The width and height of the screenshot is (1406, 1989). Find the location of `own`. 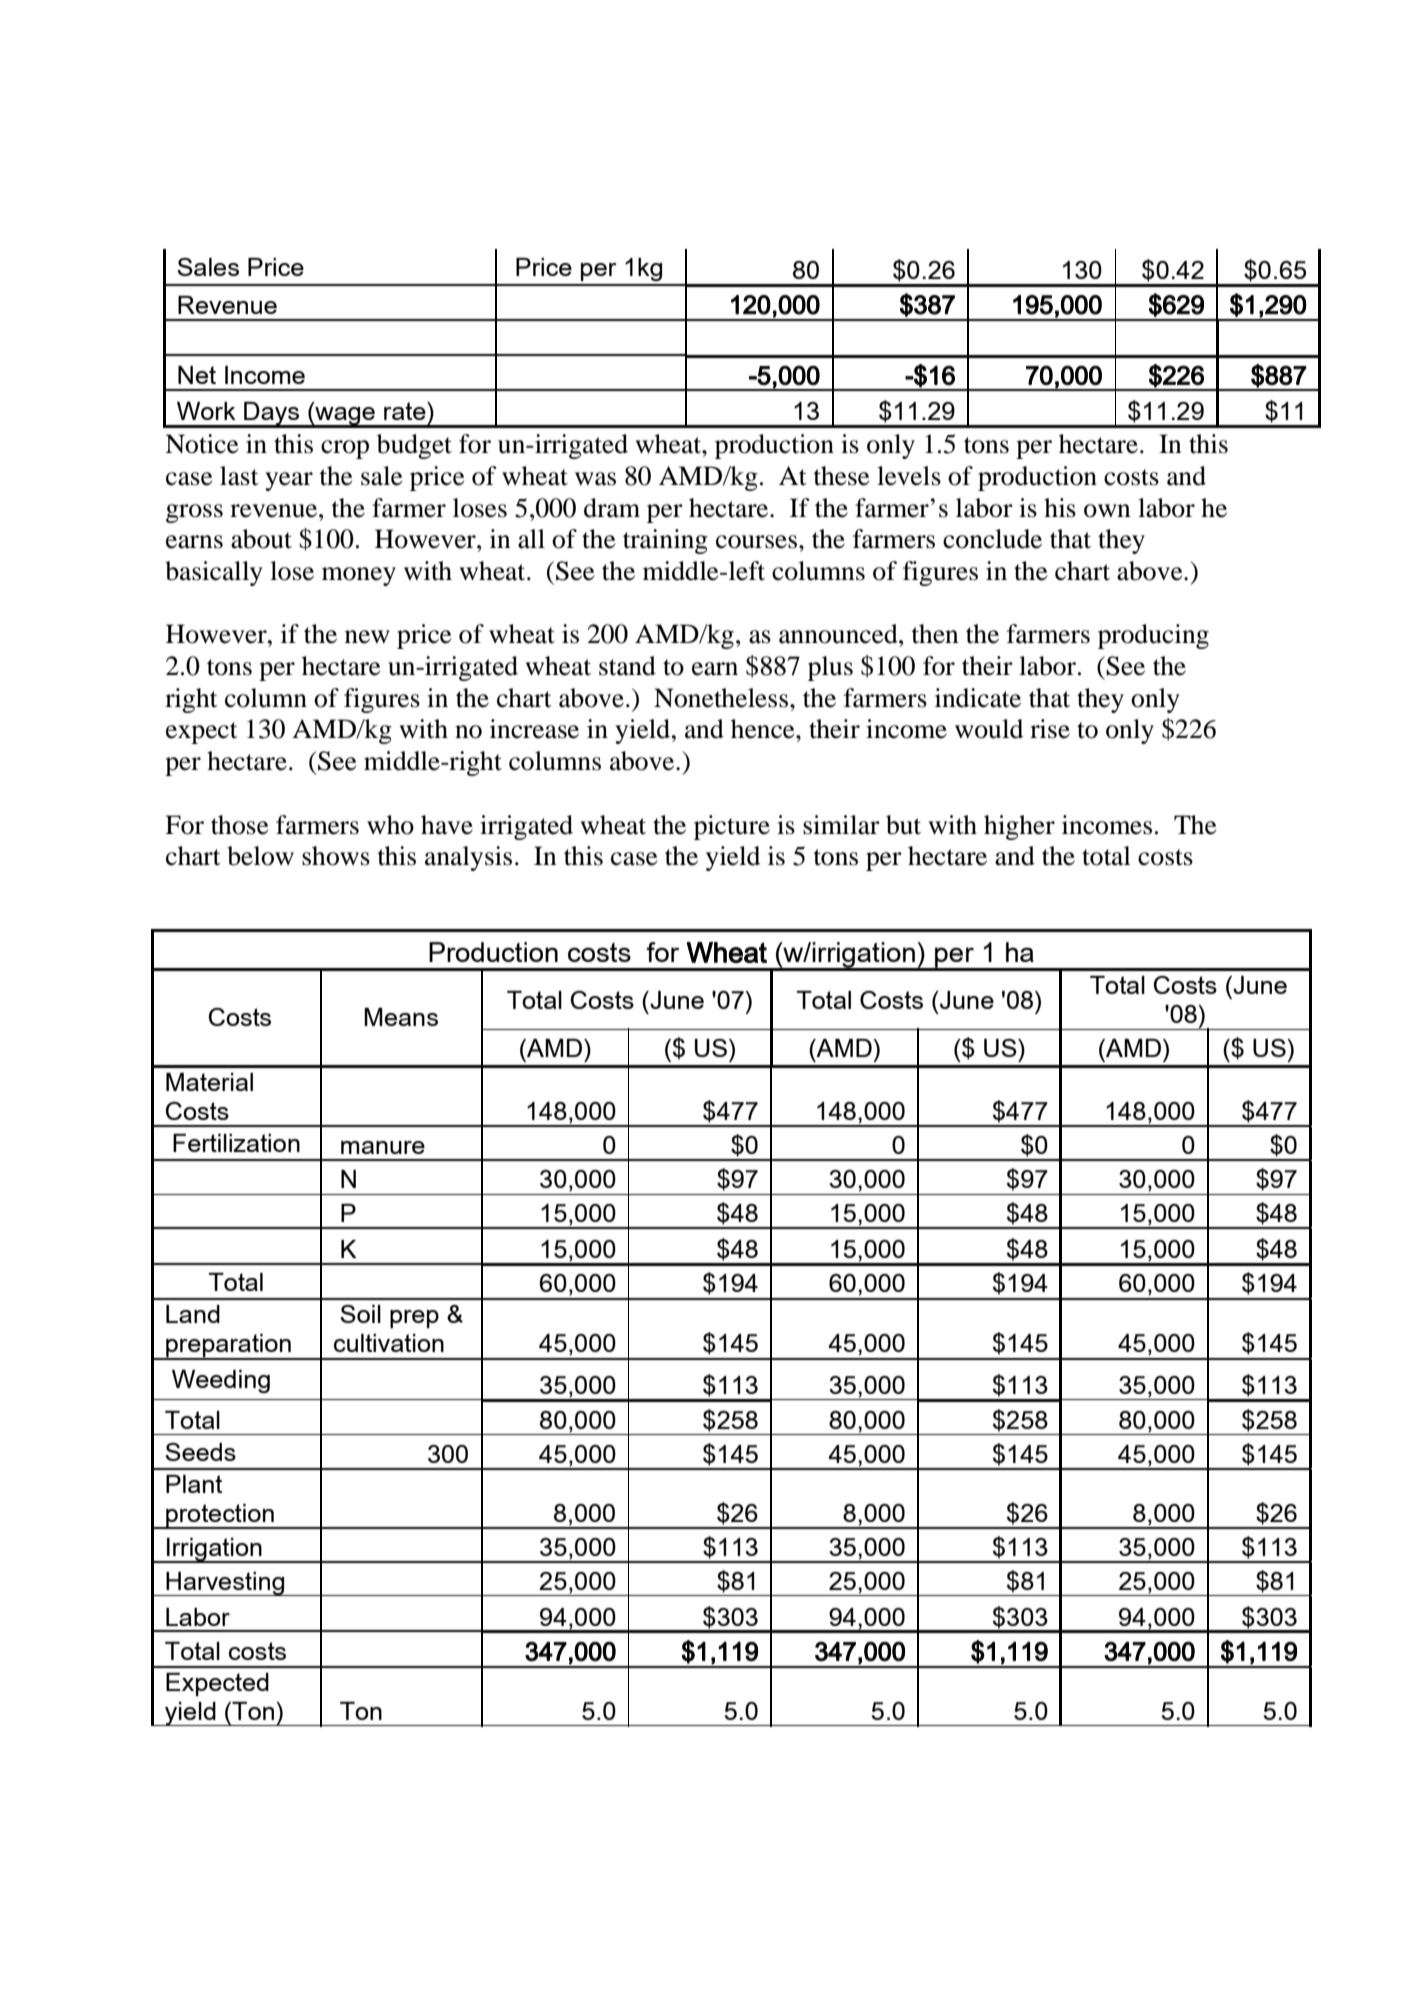

own is located at coordinates (1107, 511).
